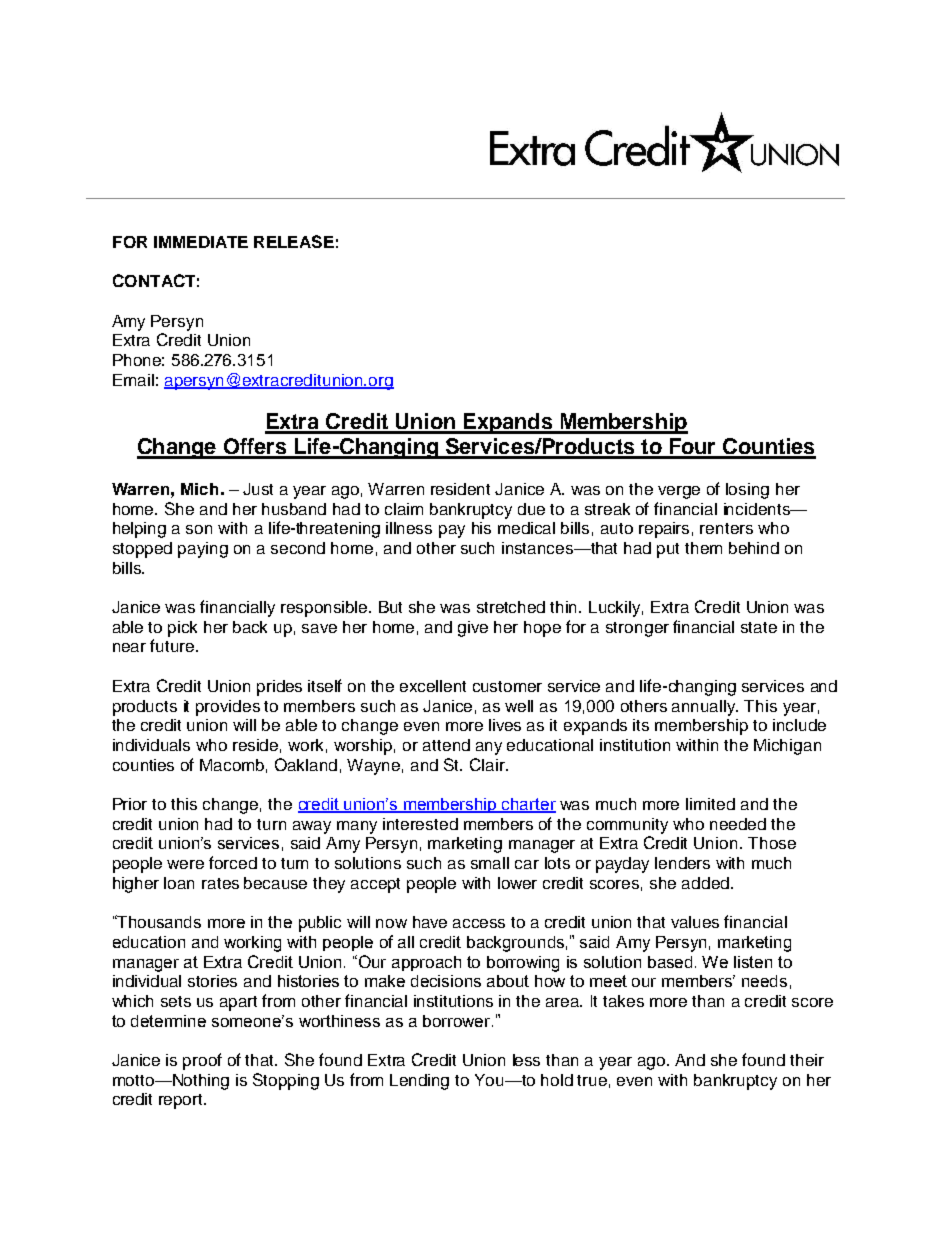  I want to click on IMMEDIATE, so click(201, 242).
